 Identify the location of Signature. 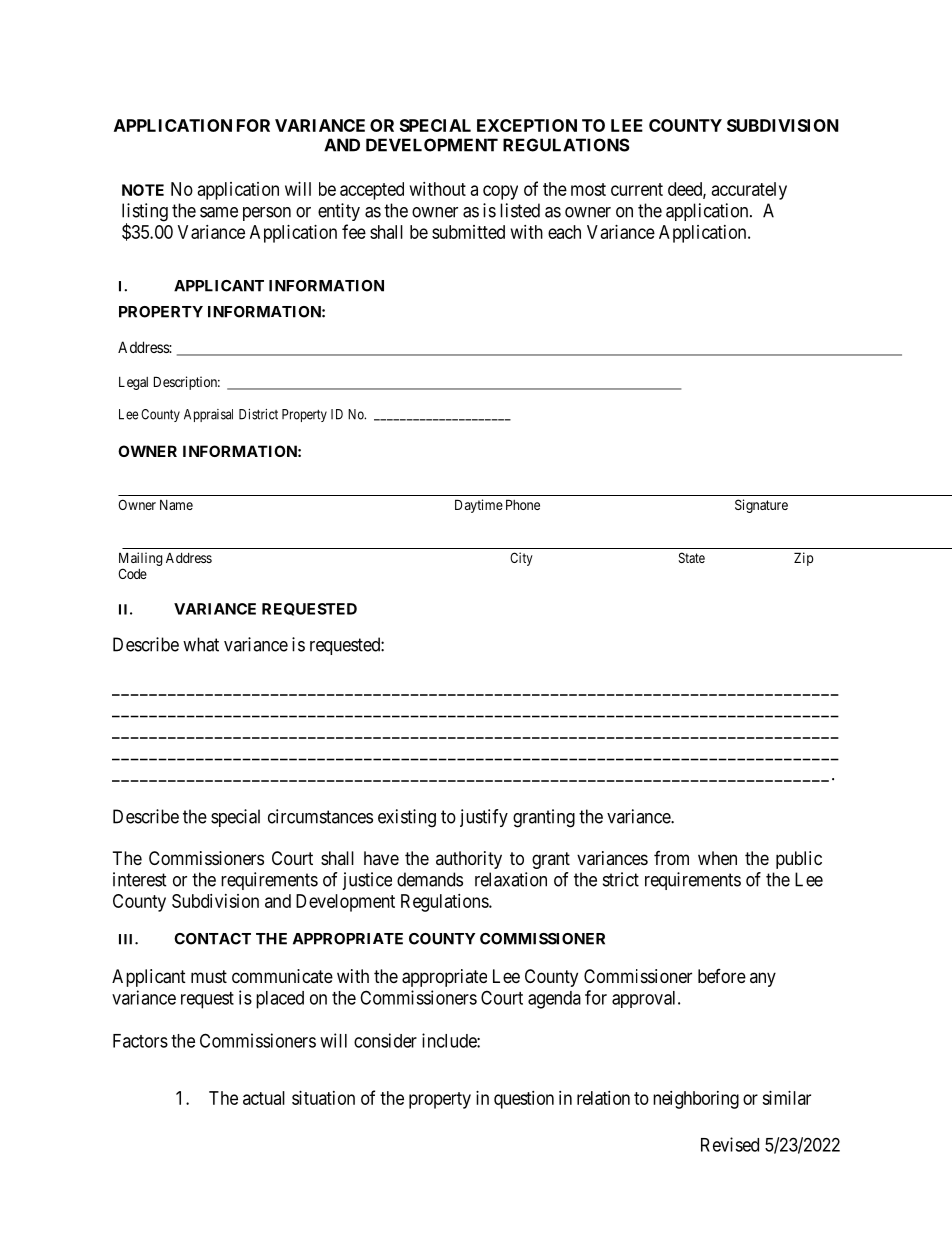
(761, 506).
